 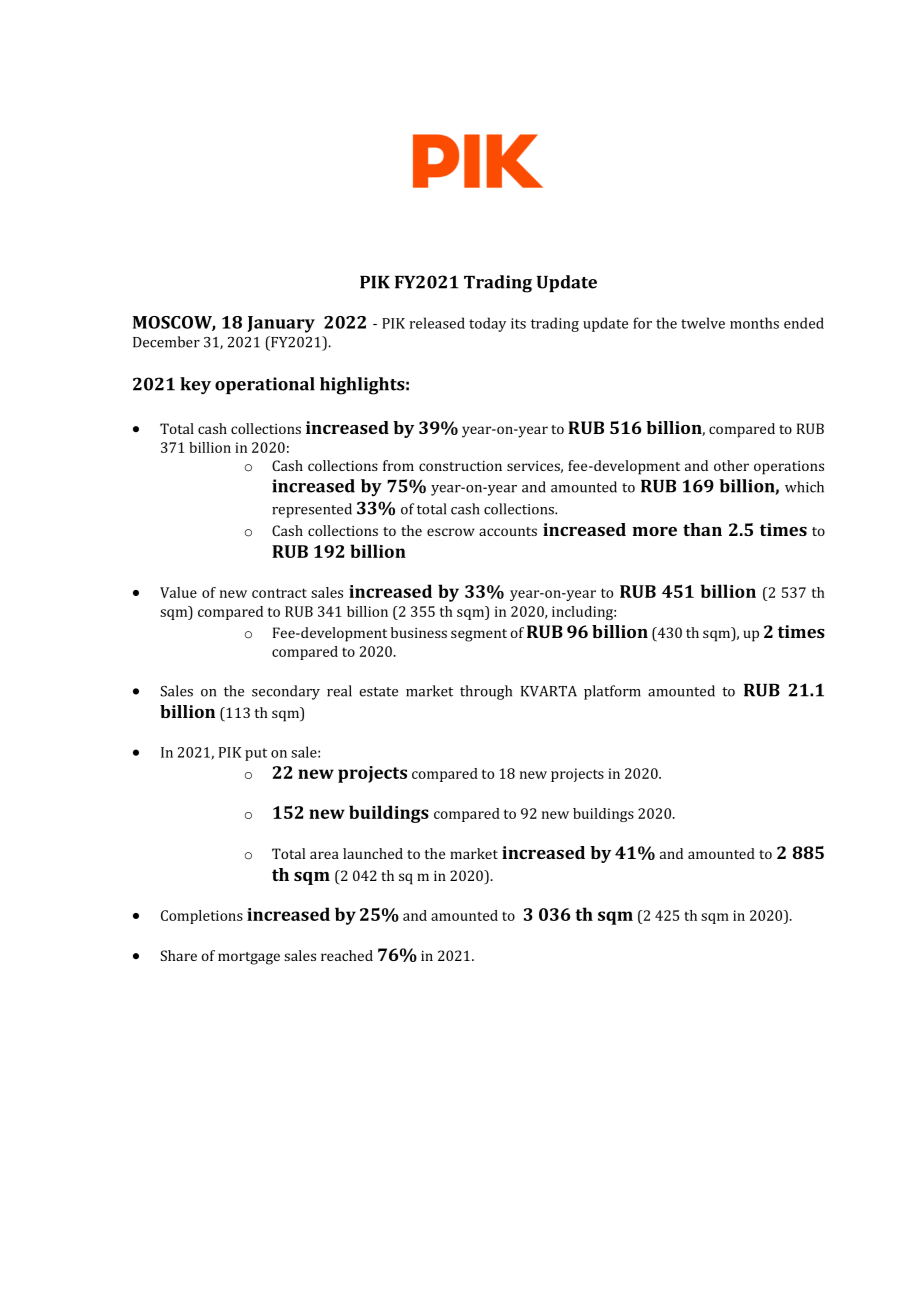 What do you see at coordinates (487, 324) in the page?
I see `today` at bounding box center [487, 324].
